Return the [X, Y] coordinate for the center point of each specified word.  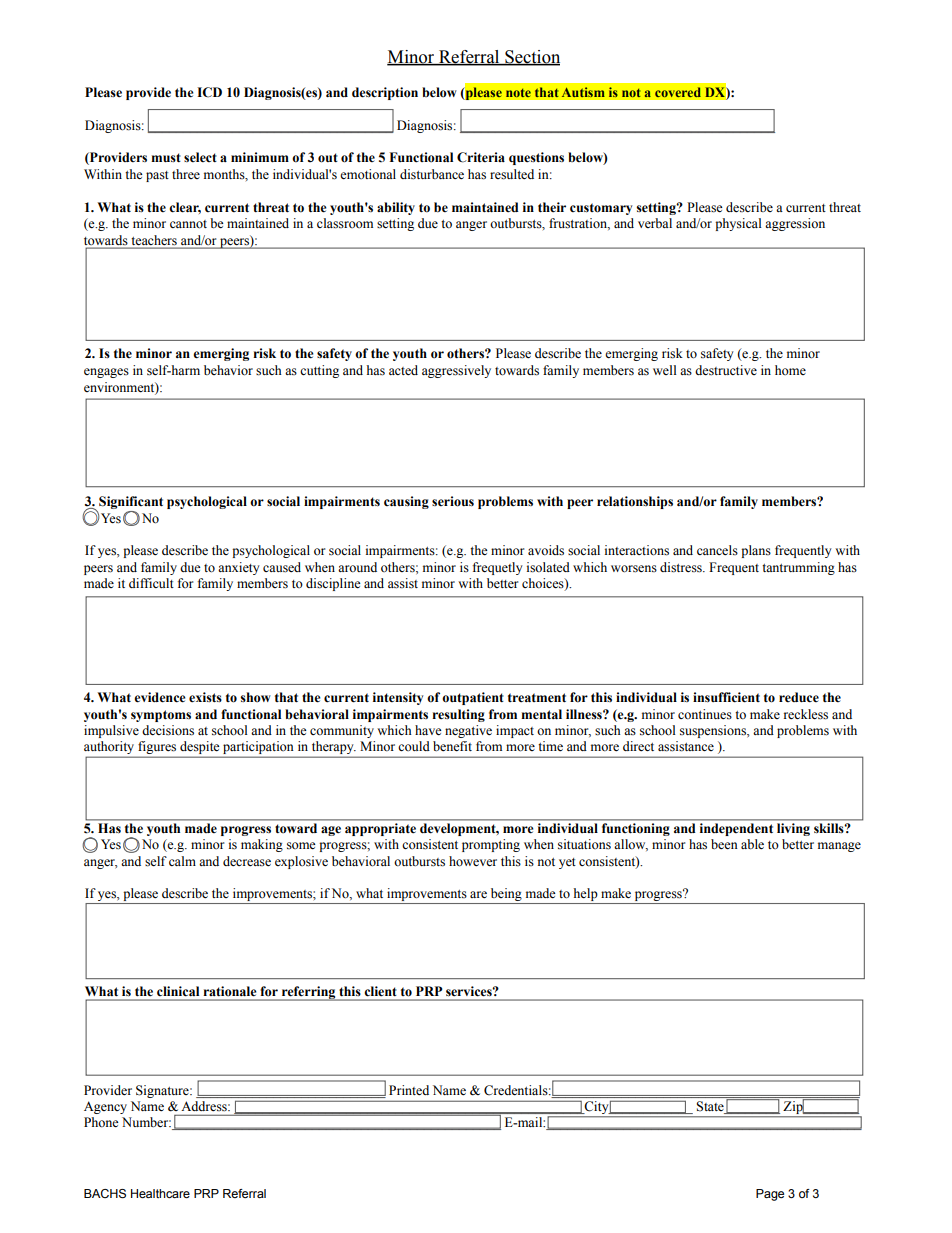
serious [453, 501]
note [518, 93]
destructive [726, 370]
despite [200, 749]
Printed [409, 1090]
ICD [209, 92]
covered [678, 92]
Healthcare [160, 1193]
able [752, 844]
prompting [491, 845]
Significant [131, 502]
